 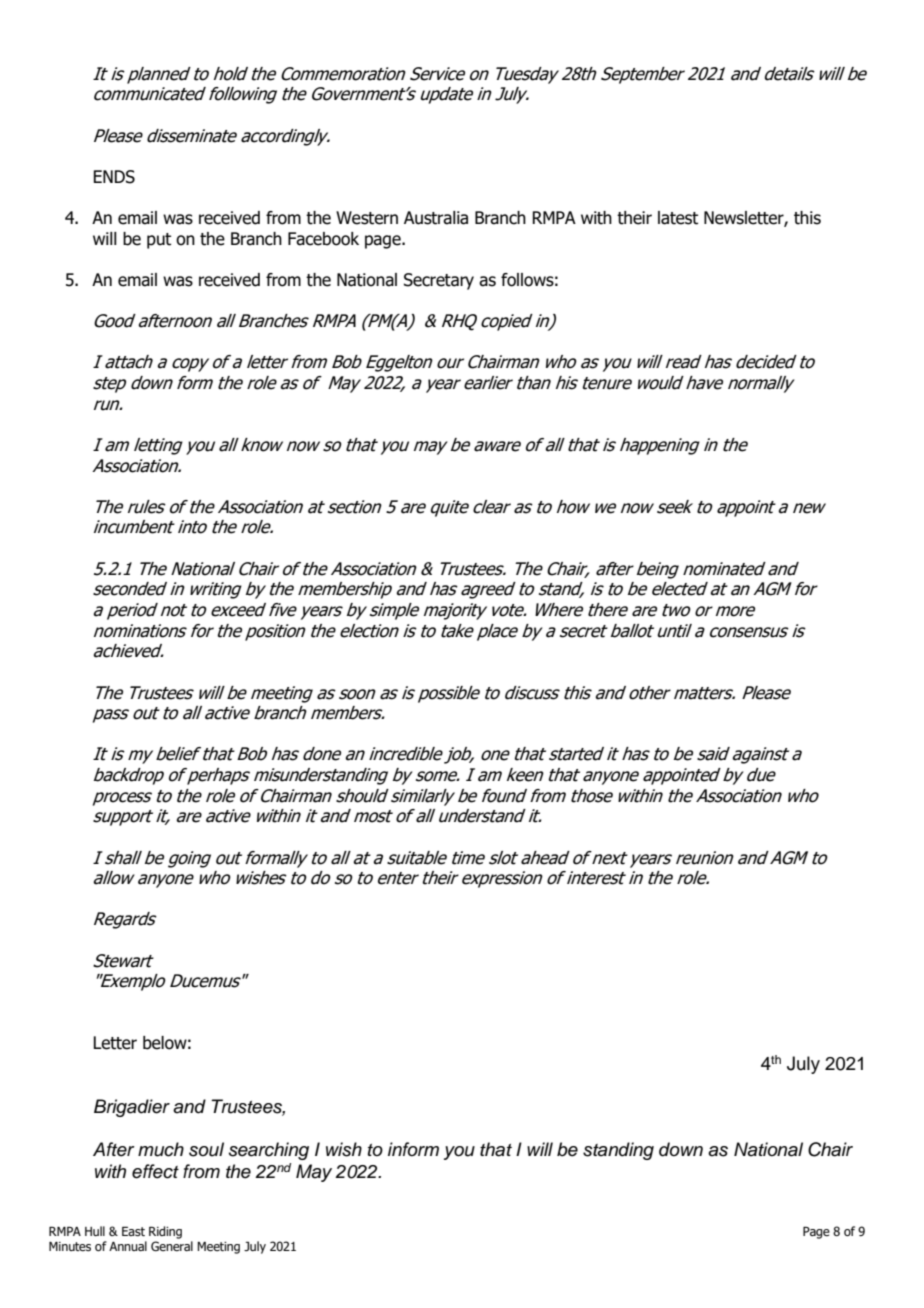 I want to click on soul, so click(x=206, y=1149).
